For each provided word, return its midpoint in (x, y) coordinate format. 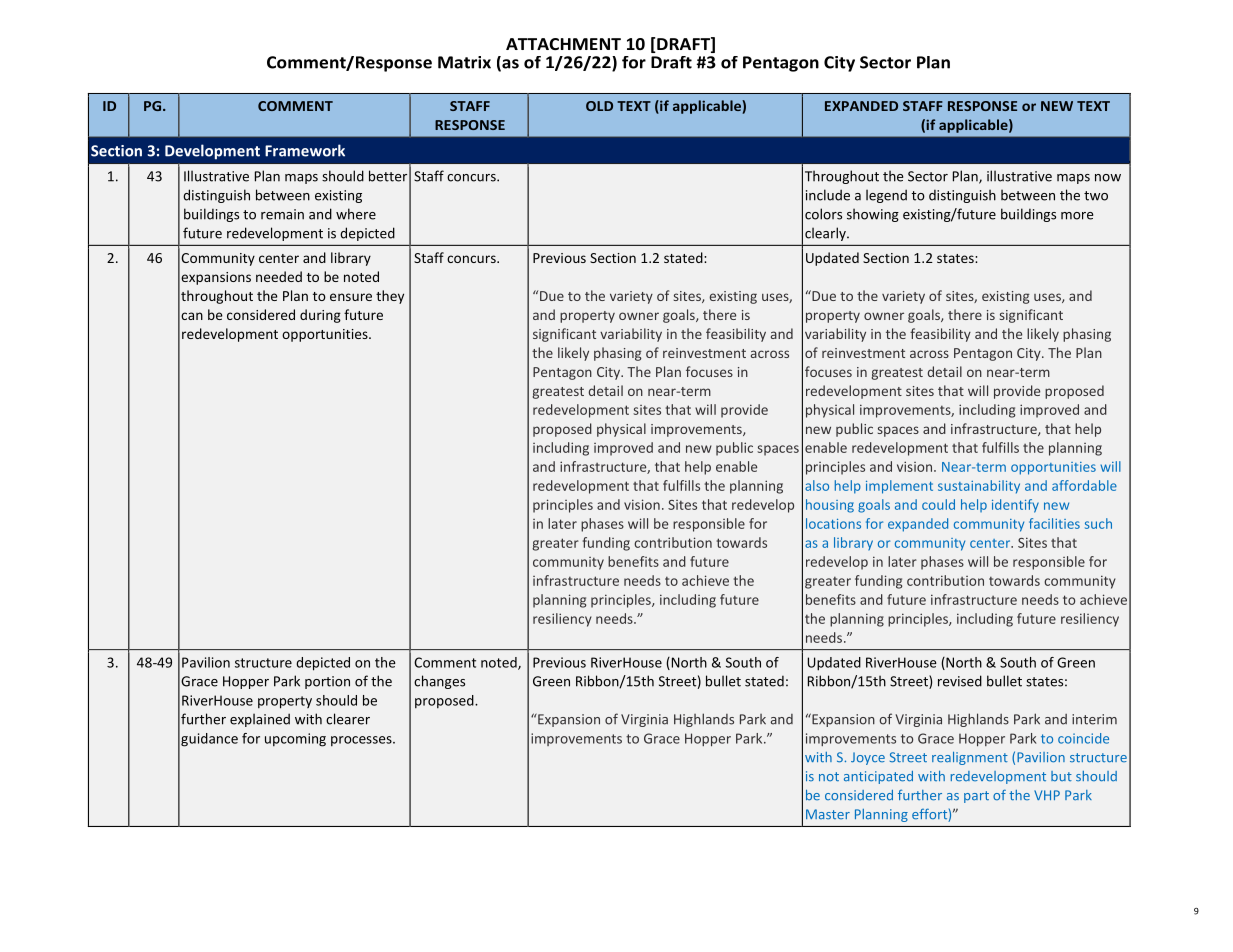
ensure (351, 297)
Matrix (464, 62)
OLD (599, 106)
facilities (1054, 523)
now (1108, 178)
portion (327, 682)
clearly (826, 234)
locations (833, 523)
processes (362, 741)
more (1077, 216)
